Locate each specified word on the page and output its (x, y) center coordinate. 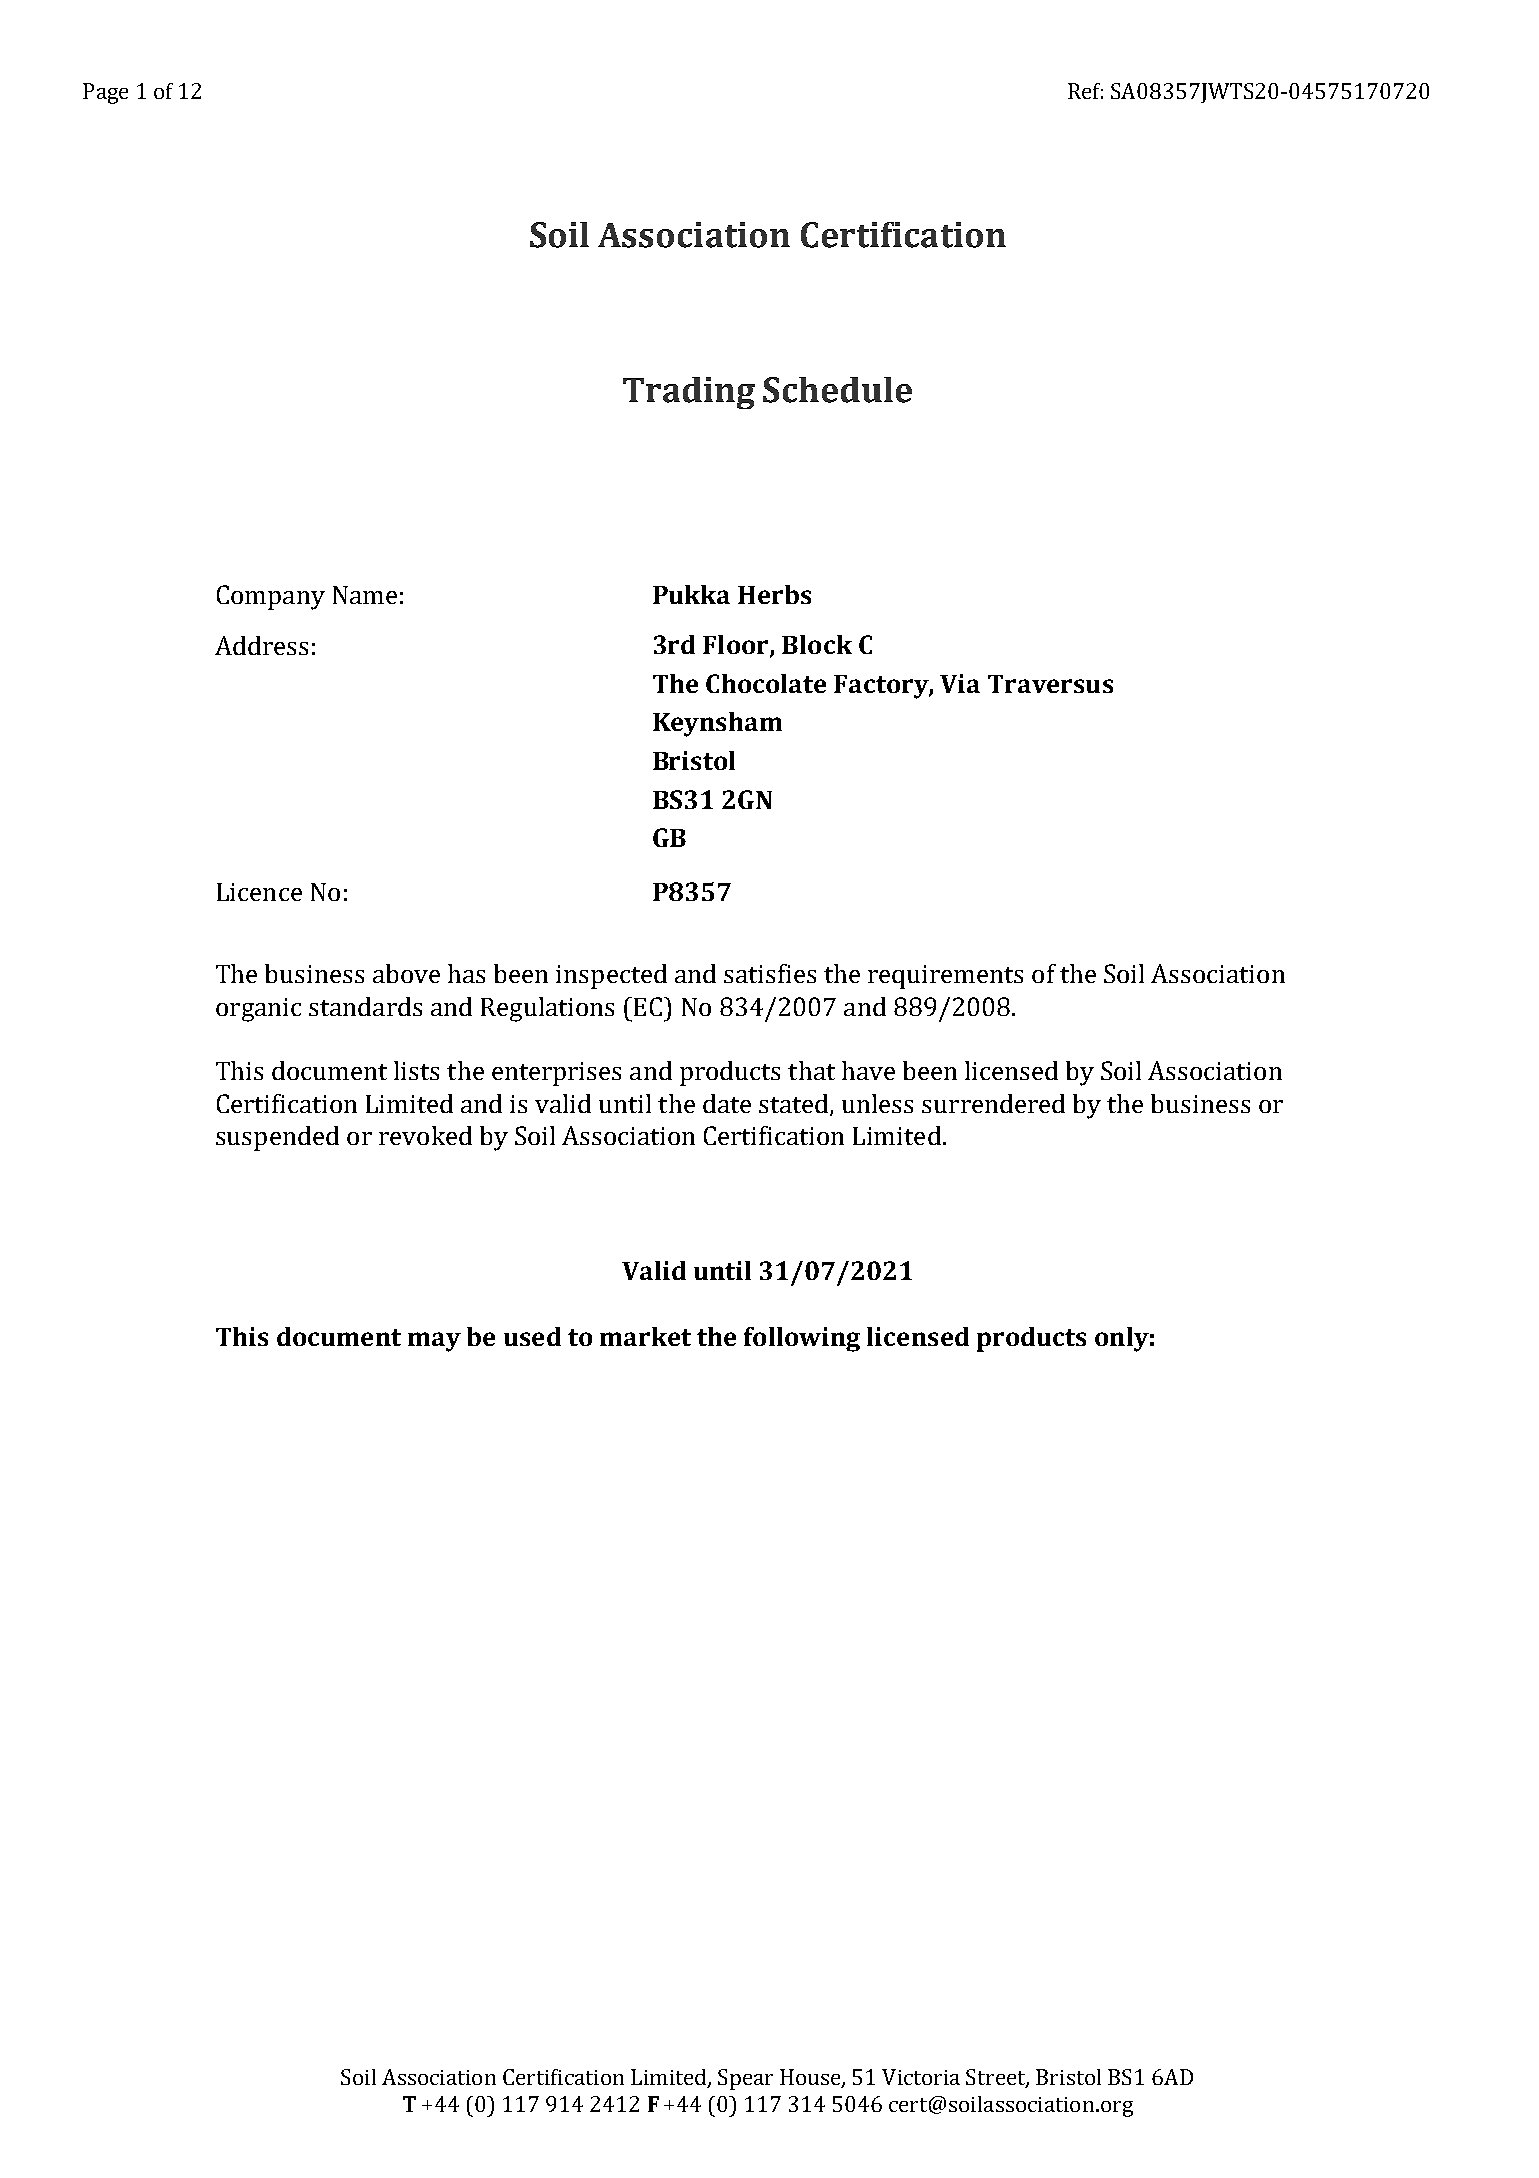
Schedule (837, 390)
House (811, 2078)
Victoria (921, 2077)
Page (105, 93)
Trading (689, 393)
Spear (745, 2079)
